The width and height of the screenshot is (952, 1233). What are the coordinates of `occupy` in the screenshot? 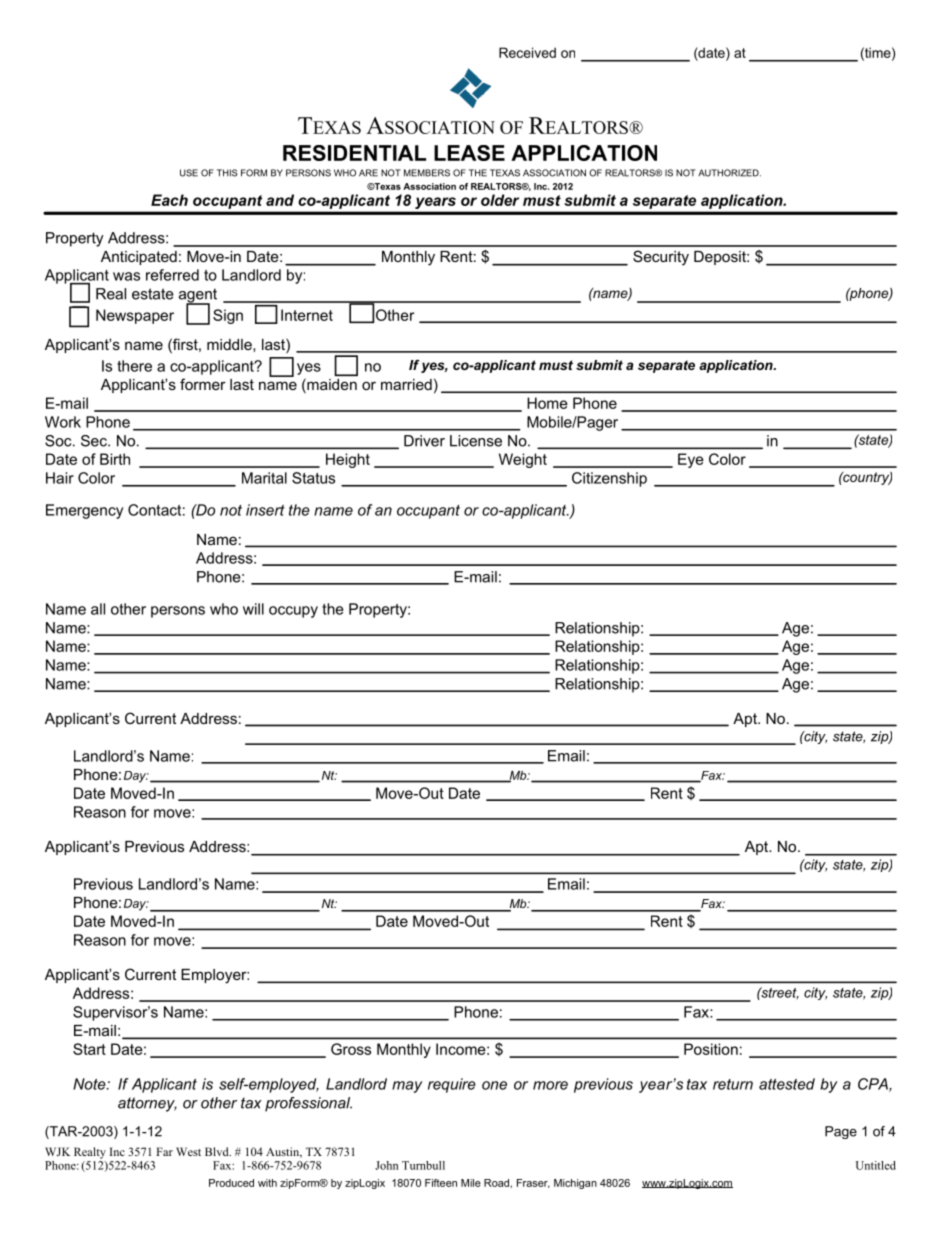 It's located at (293, 612).
